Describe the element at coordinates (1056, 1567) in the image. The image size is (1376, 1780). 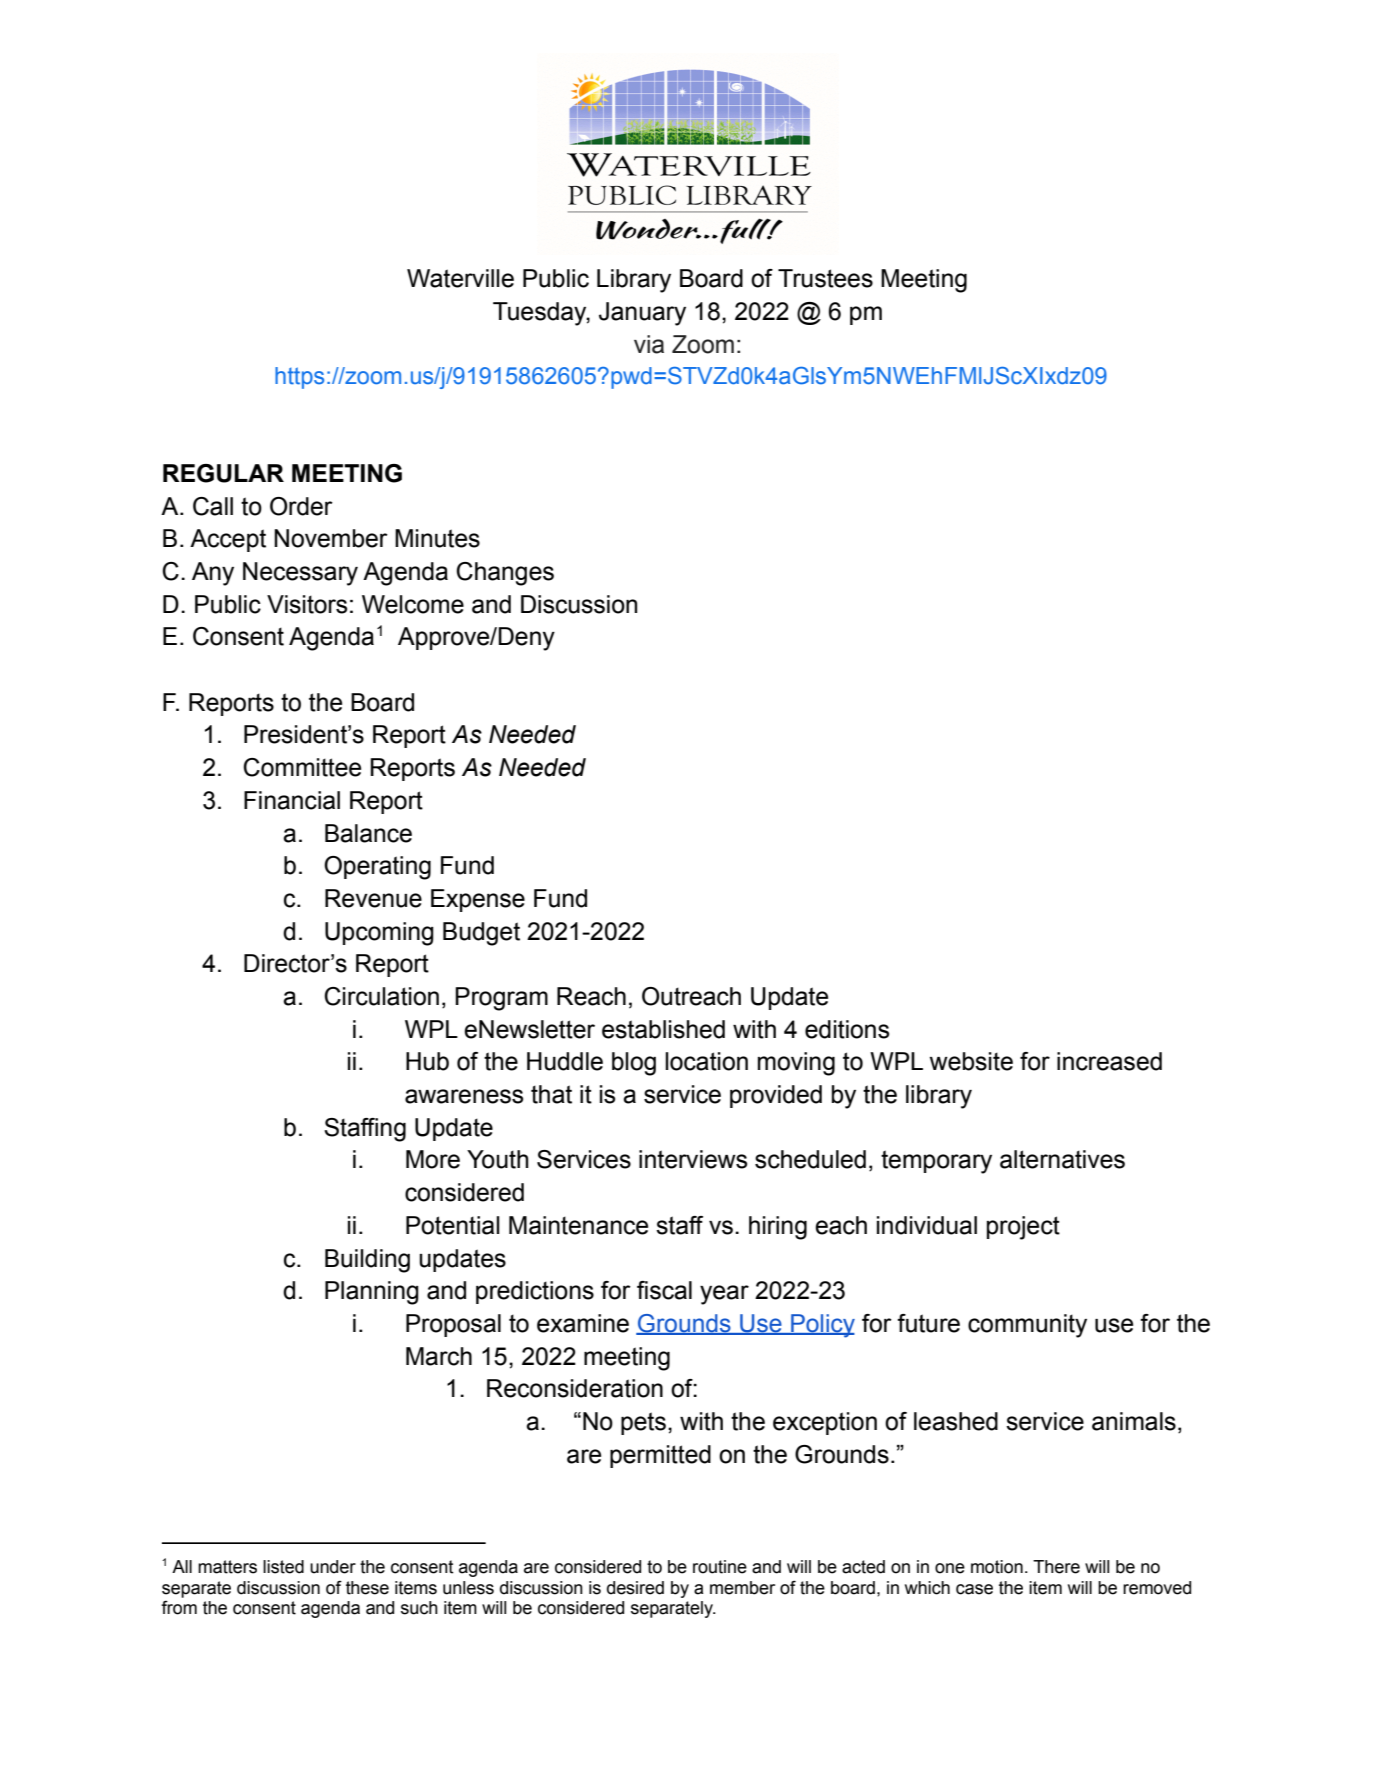
I see `There` at that location.
